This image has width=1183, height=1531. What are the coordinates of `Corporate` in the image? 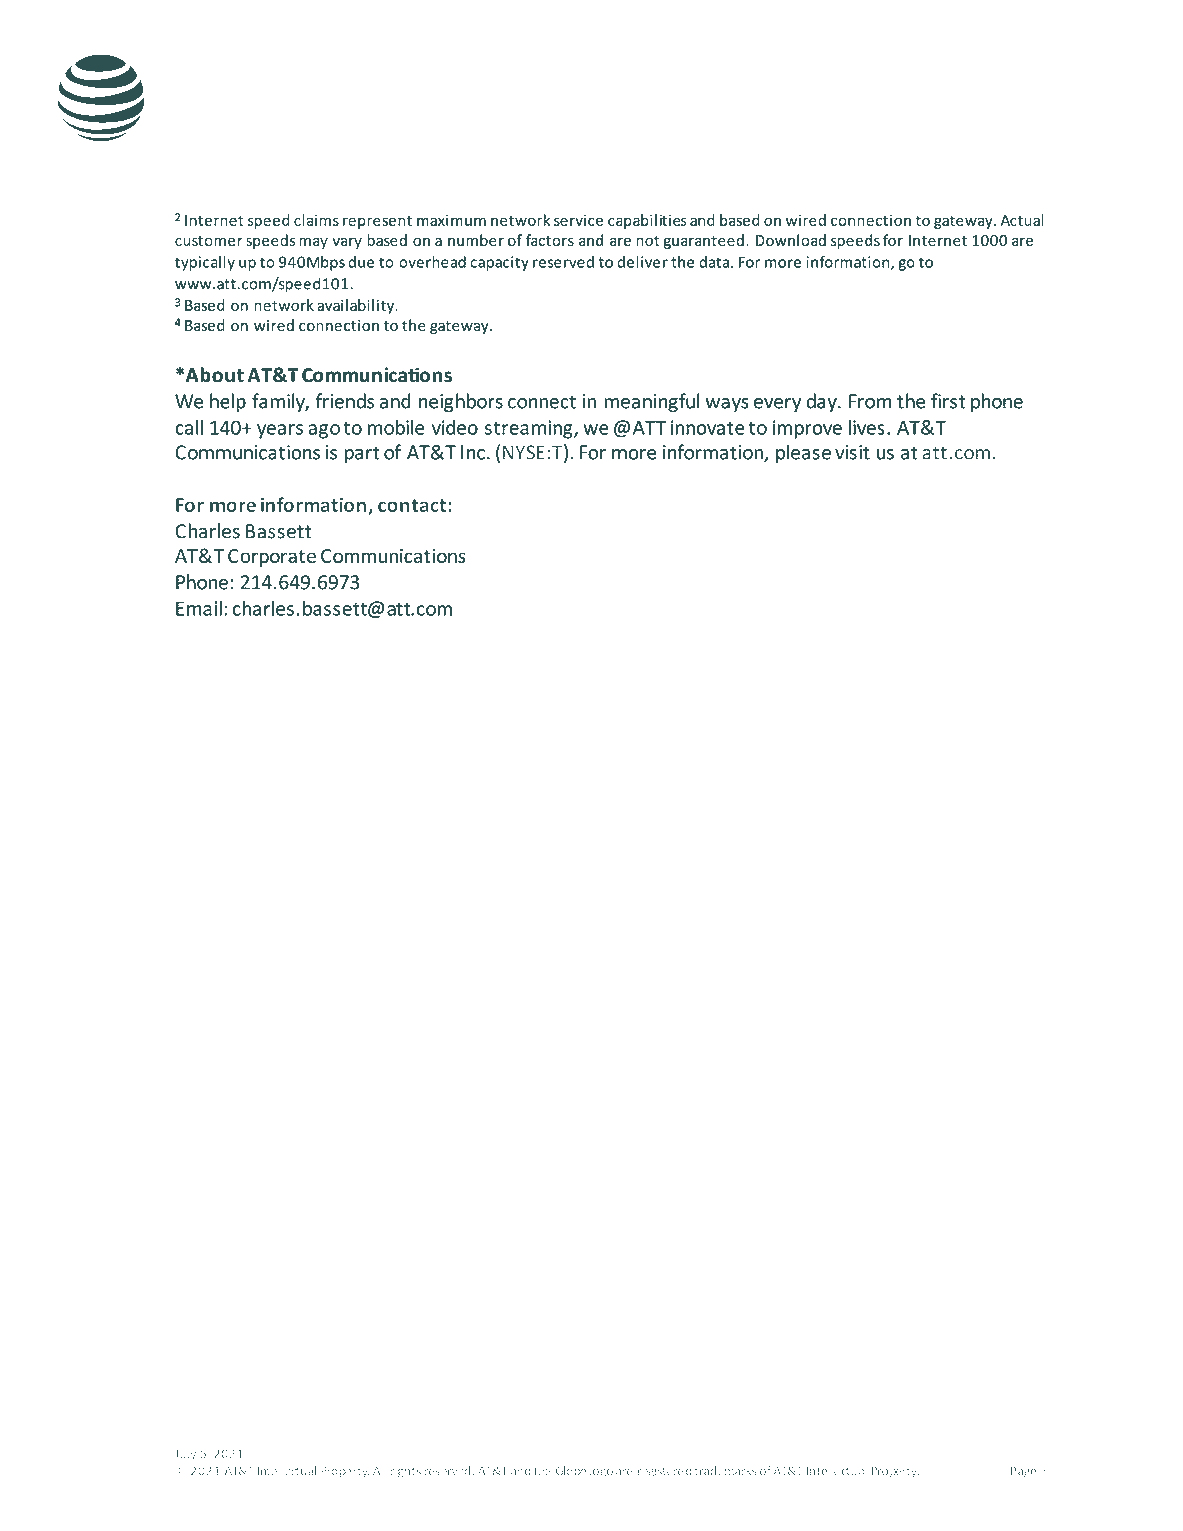 It's located at (272, 558).
